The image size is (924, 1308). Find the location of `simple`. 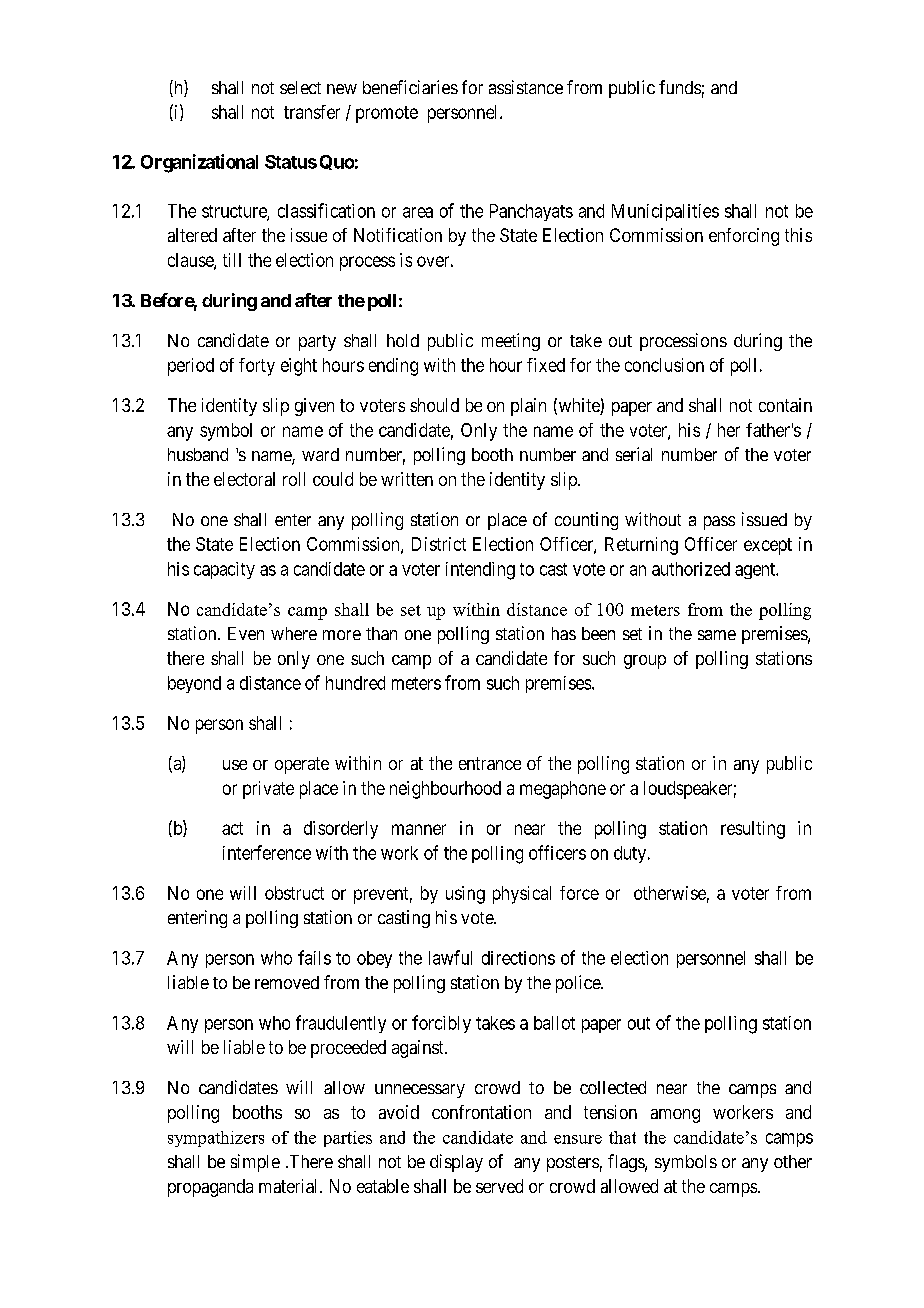

simple is located at coordinates (255, 1163).
